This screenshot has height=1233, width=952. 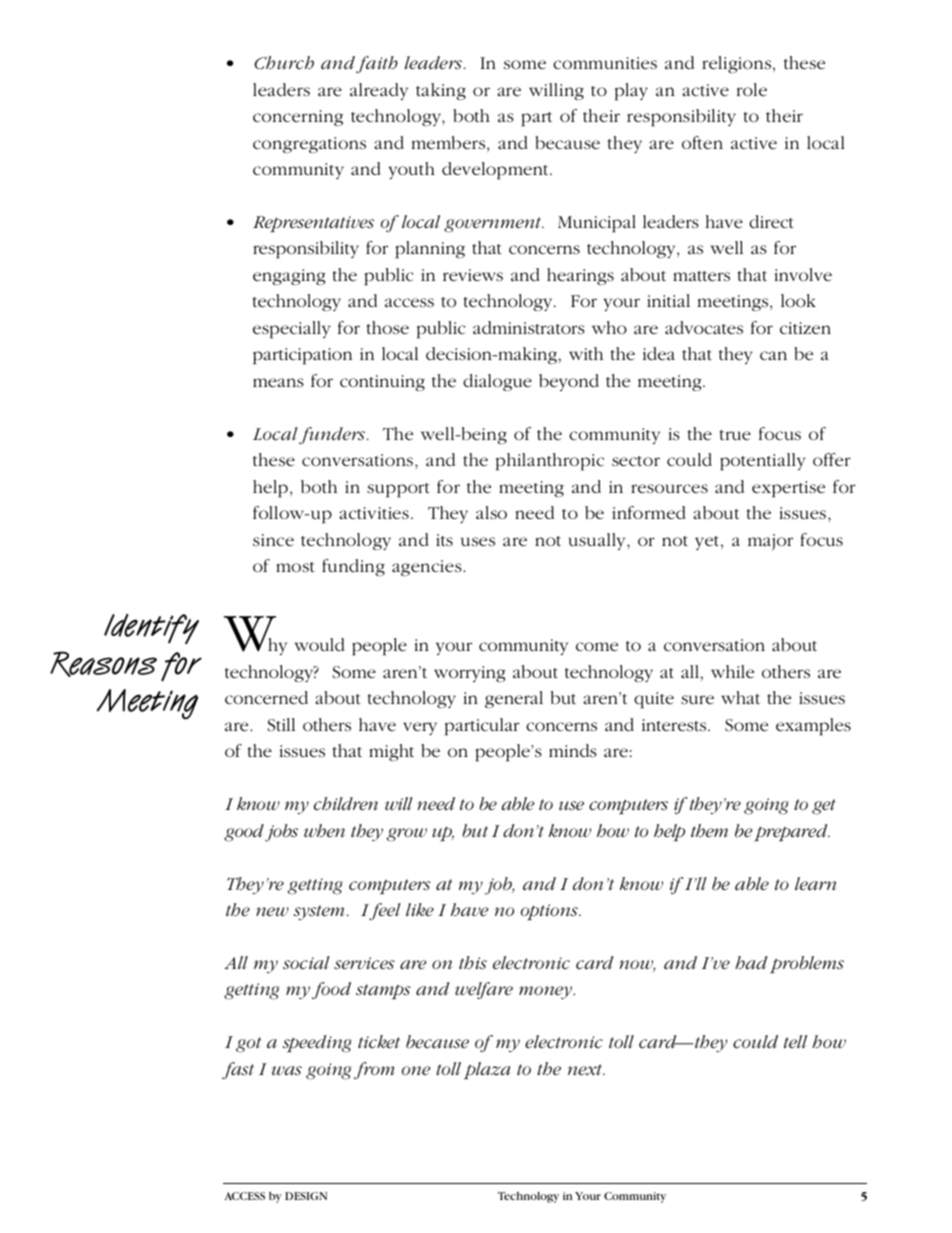 What do you see at coordinates (379, 91) in the screenshot?
I see `already` at bounding box center [379, 91].
